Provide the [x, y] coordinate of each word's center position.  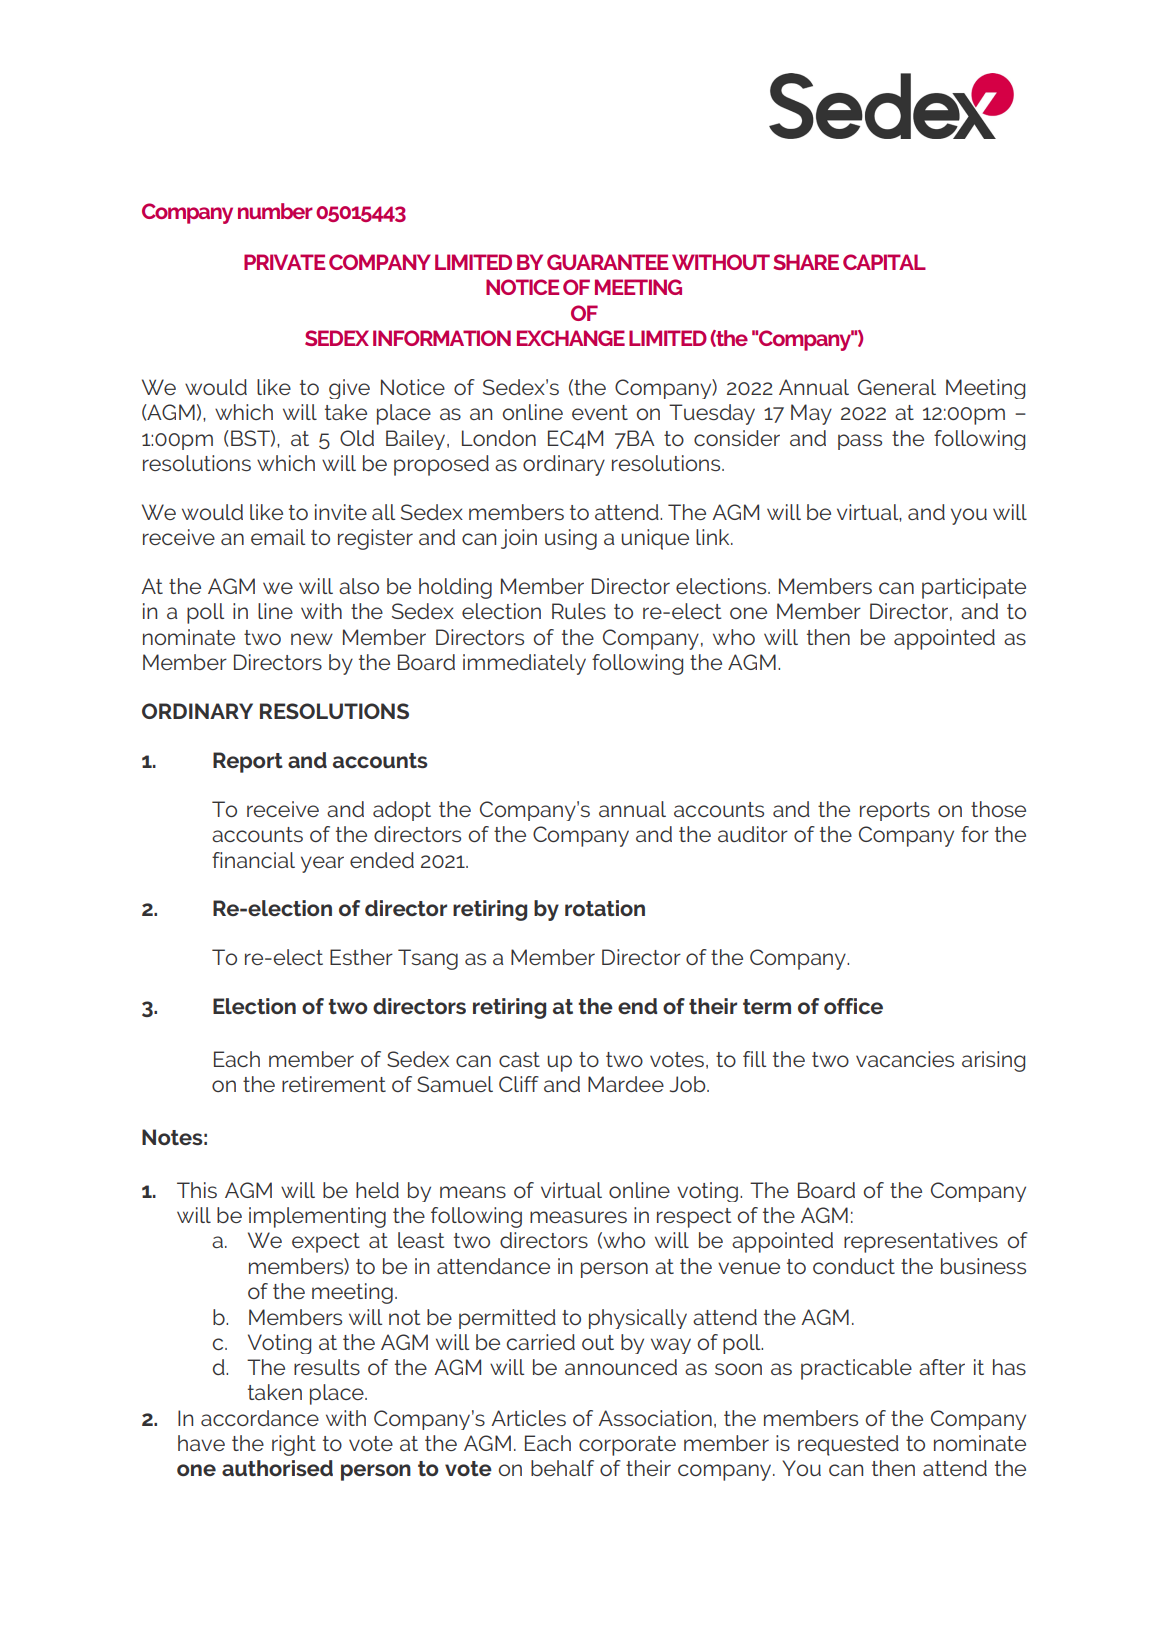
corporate [627, 1446]
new [312, 639]
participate [974, 588]
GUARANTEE [607, 262]
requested [848, 1445]
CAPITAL [884, 262]
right [294, 1445]
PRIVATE [284, 262]
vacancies [905, 1059]
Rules [579, 611]
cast [519, 1059]
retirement [334, 1084]
